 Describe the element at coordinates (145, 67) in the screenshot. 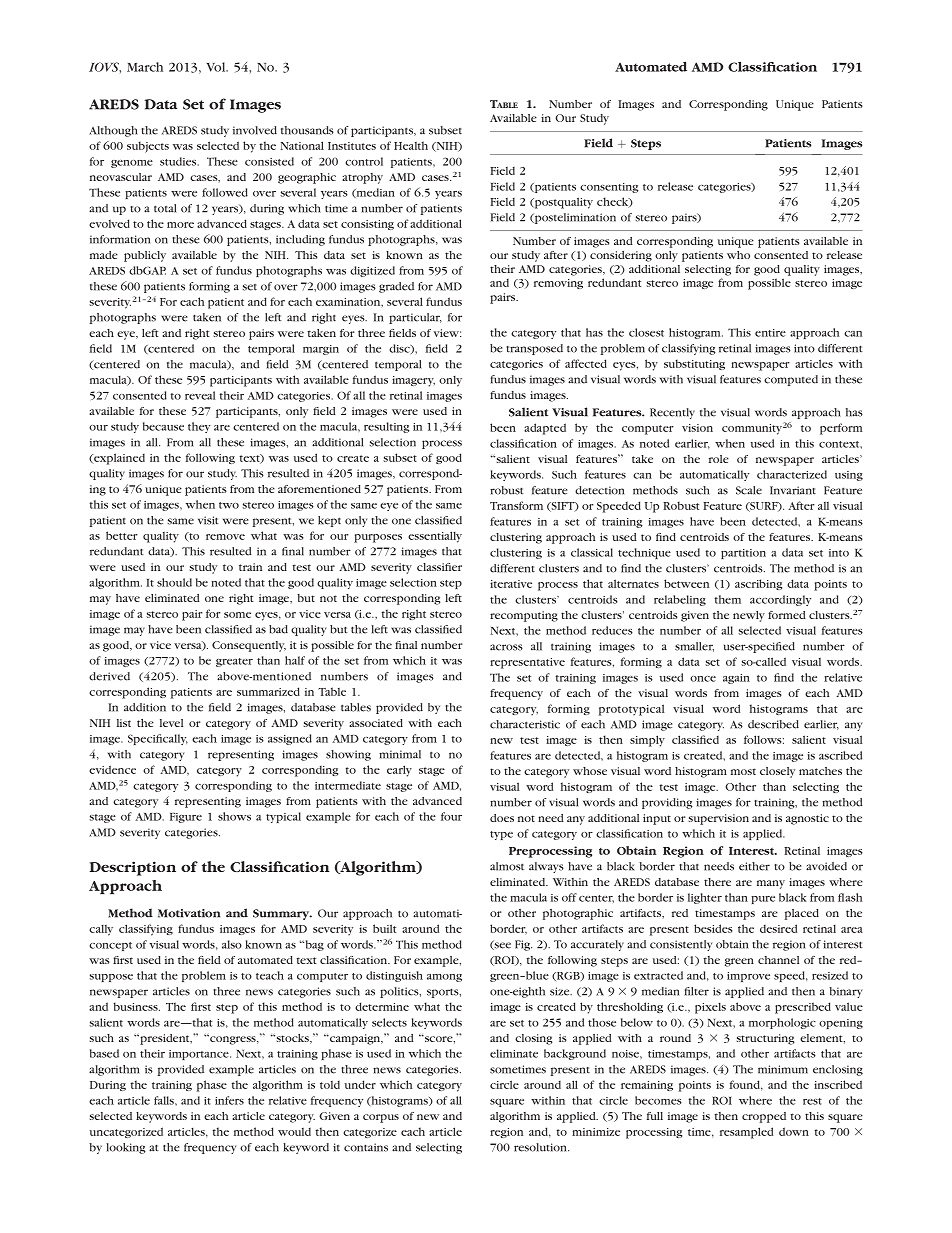

I see `March` at that location.
